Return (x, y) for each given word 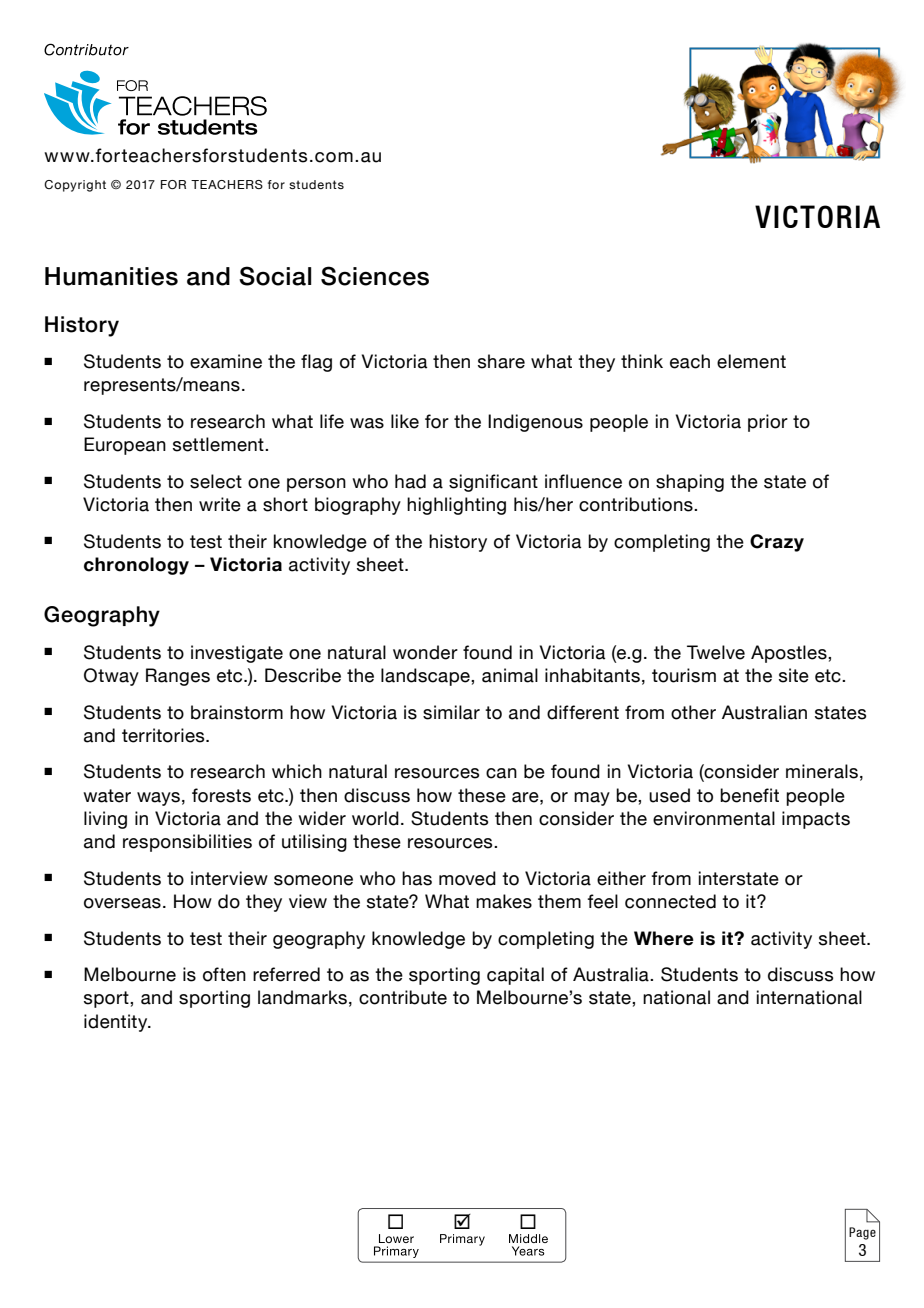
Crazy (777, 543)
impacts (816, 820)
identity (117, 1023)
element (751, 361)
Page (862, 1233)
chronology (136, 566)
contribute (403, 997)
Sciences (375, 276)
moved (467, 878)
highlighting (456, 506)
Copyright (75, 186)
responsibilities (187, 843)
